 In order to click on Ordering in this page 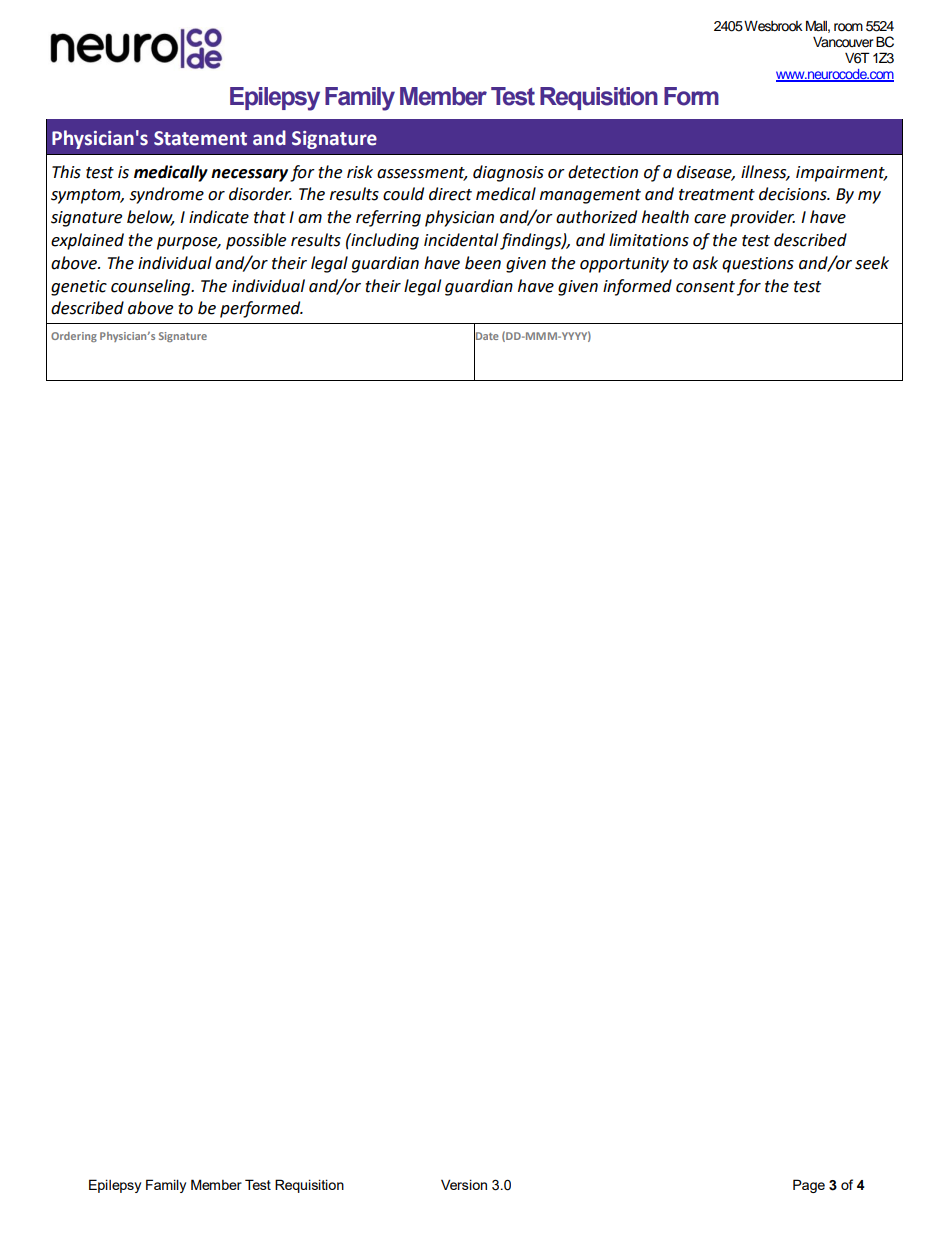, I will do `click(74, 337)`.
